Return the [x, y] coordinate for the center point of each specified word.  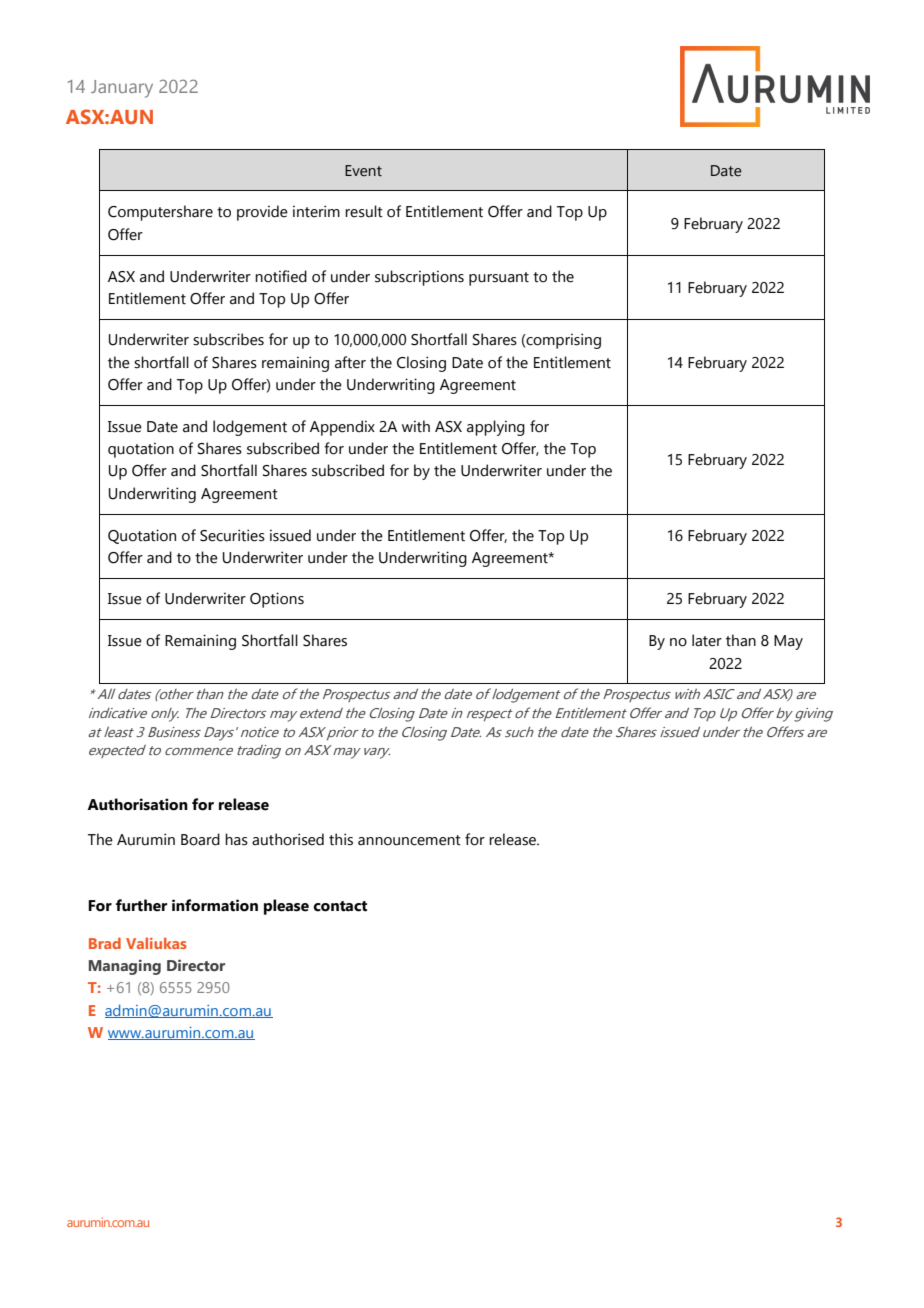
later [707, 640]
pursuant [499, 279]
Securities [232, 535]
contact [340, 906]
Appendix [342, 428]
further [141, 905]
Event [363, 171]
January [122, 89]
